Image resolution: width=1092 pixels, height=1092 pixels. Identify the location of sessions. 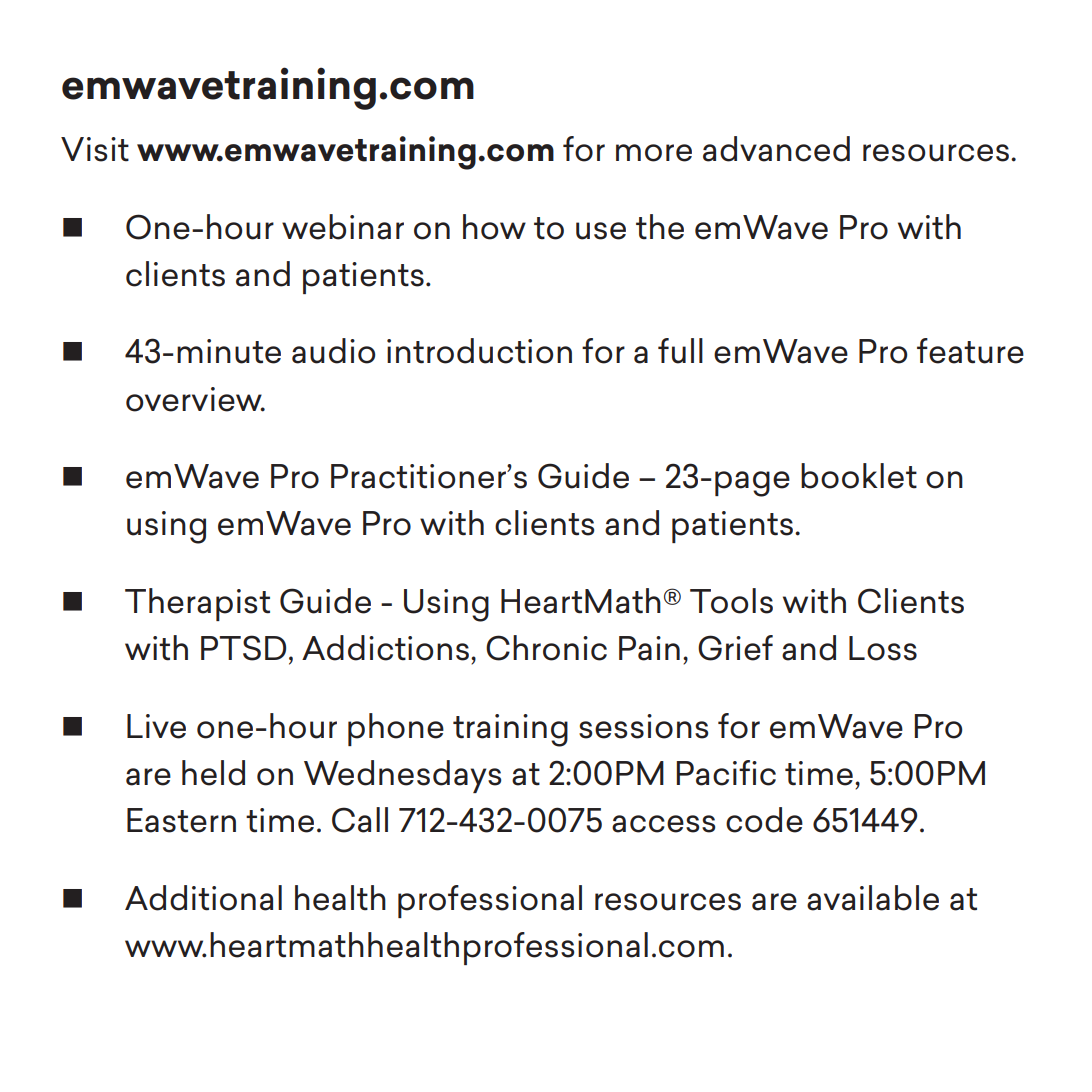
(644, 726).
